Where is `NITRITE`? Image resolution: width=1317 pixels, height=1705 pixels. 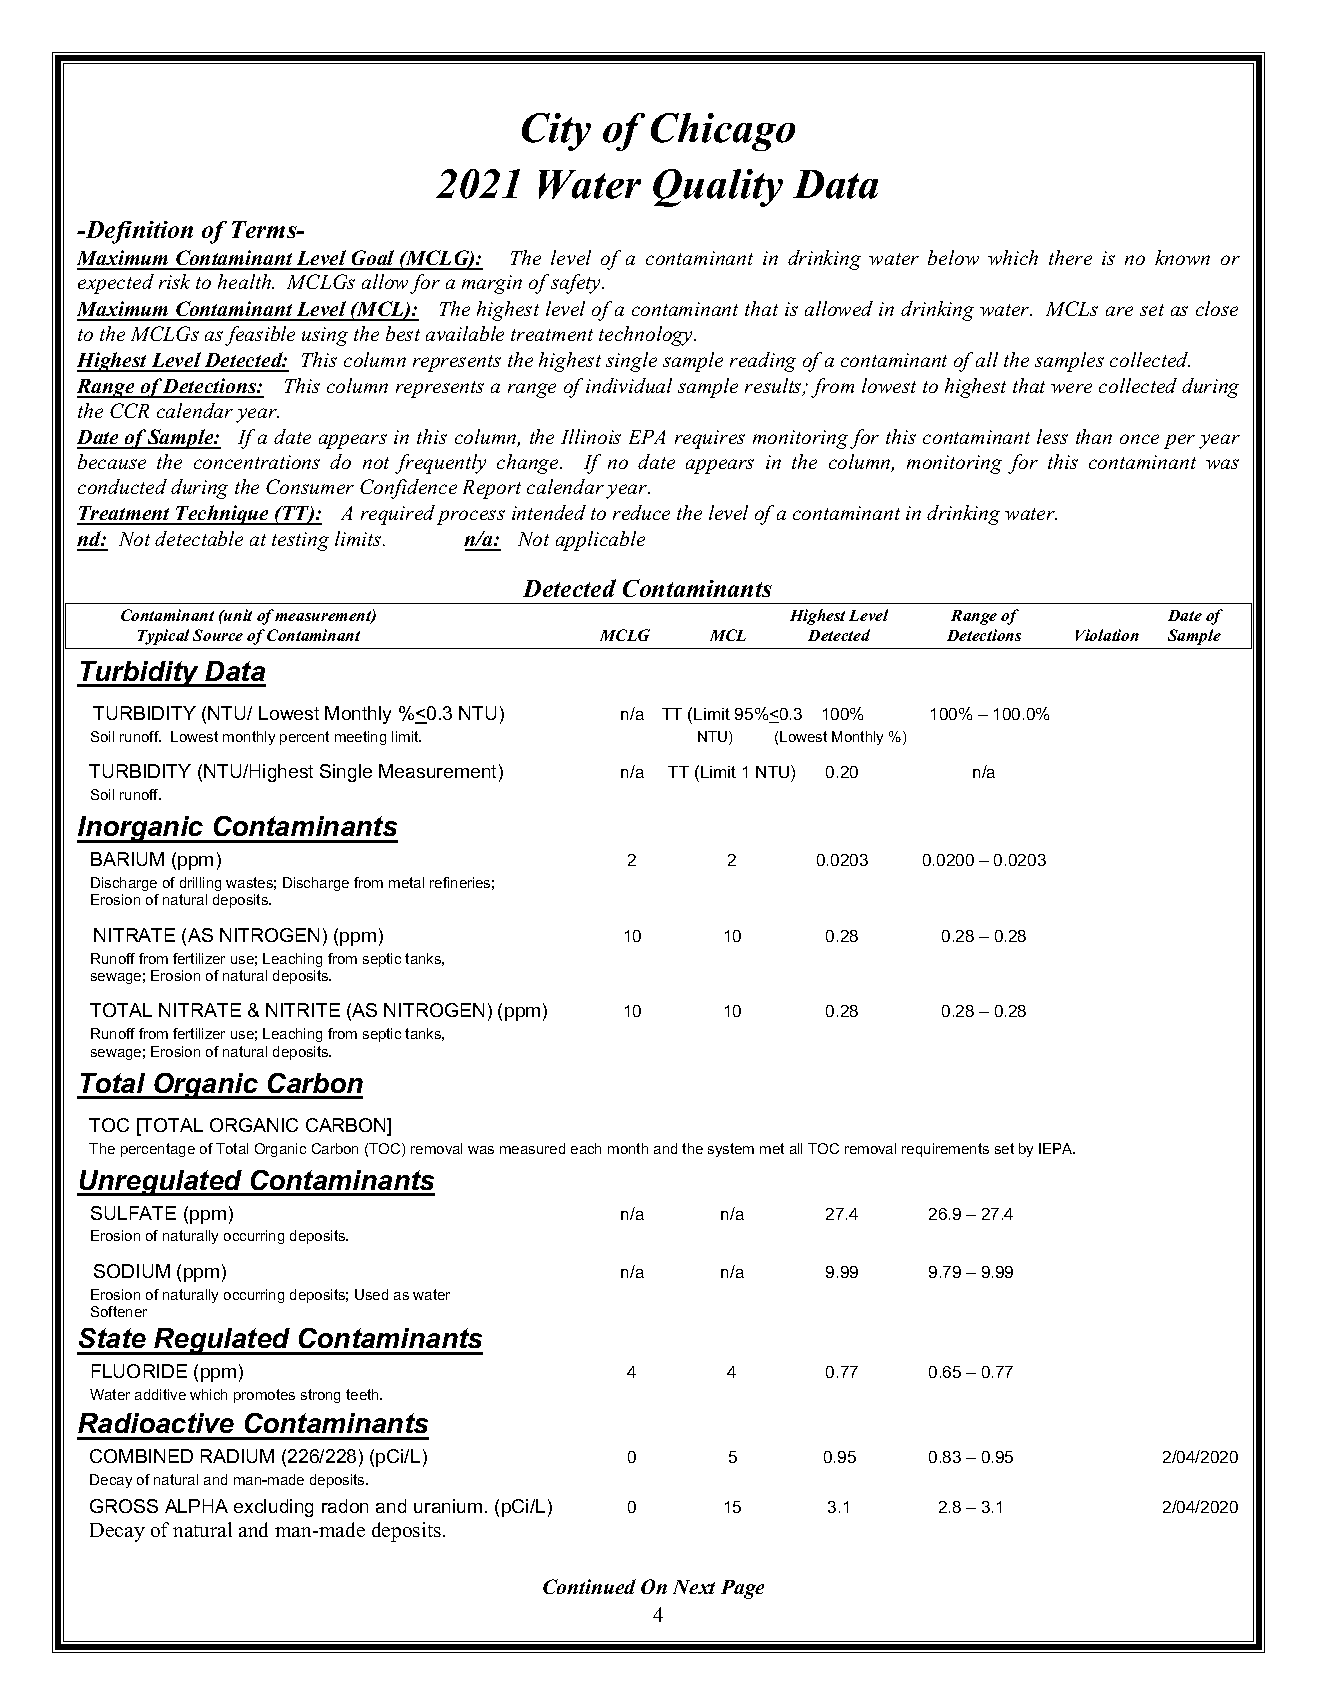 NITRITE is located at coordinates (303, 1010).
